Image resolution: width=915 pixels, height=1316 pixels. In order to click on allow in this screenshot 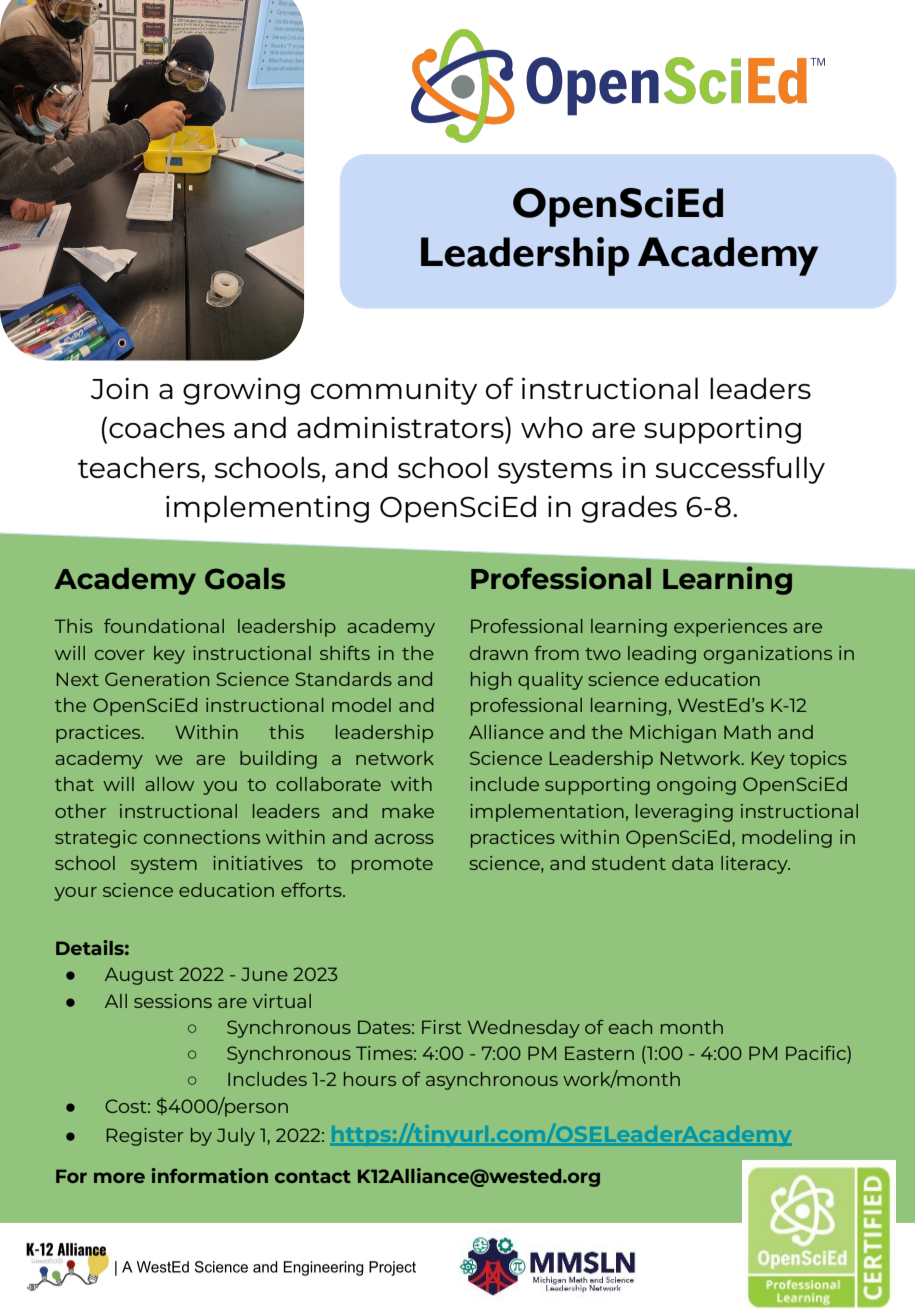, I will do `click(169, 784)`.
